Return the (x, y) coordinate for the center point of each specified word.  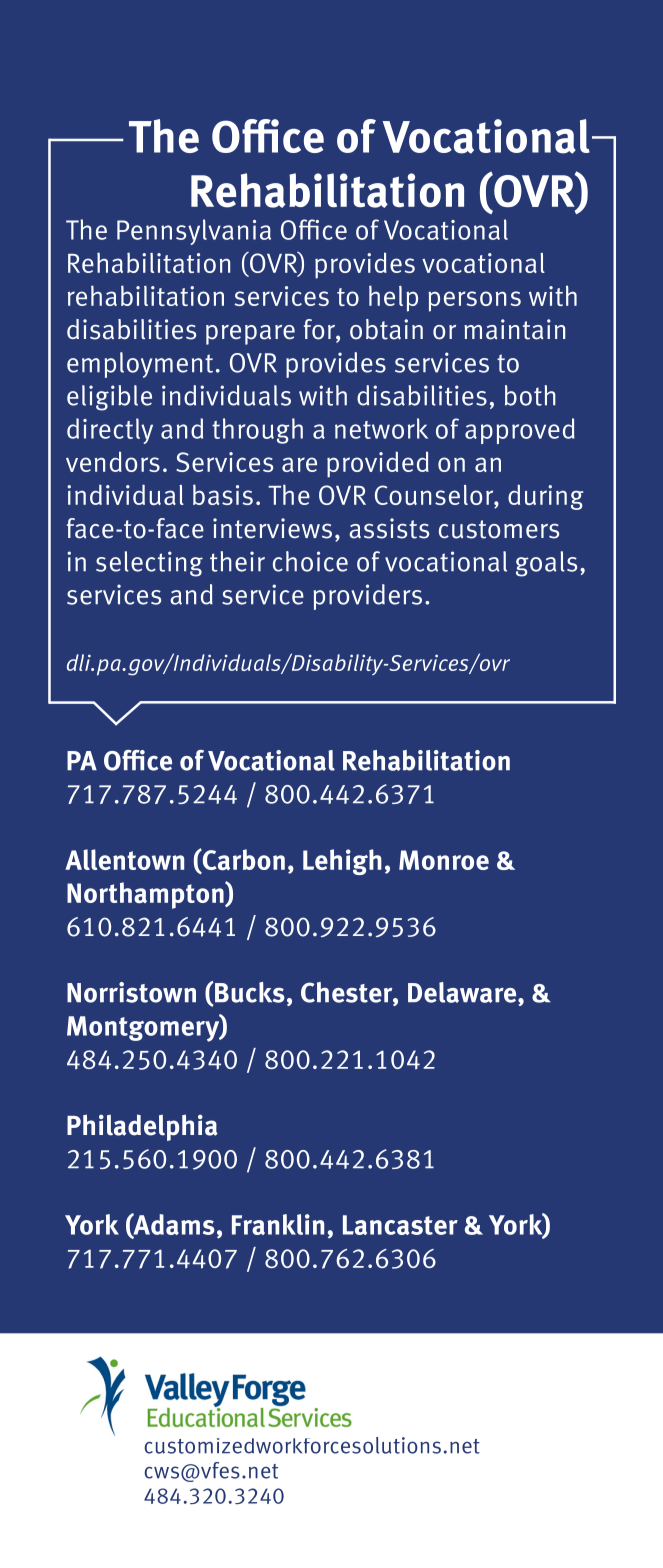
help (393, 298)
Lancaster (400, 1225)
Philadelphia (142, 1127)
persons (474, 301)
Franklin (278, 1224)
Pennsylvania (194, 232)
